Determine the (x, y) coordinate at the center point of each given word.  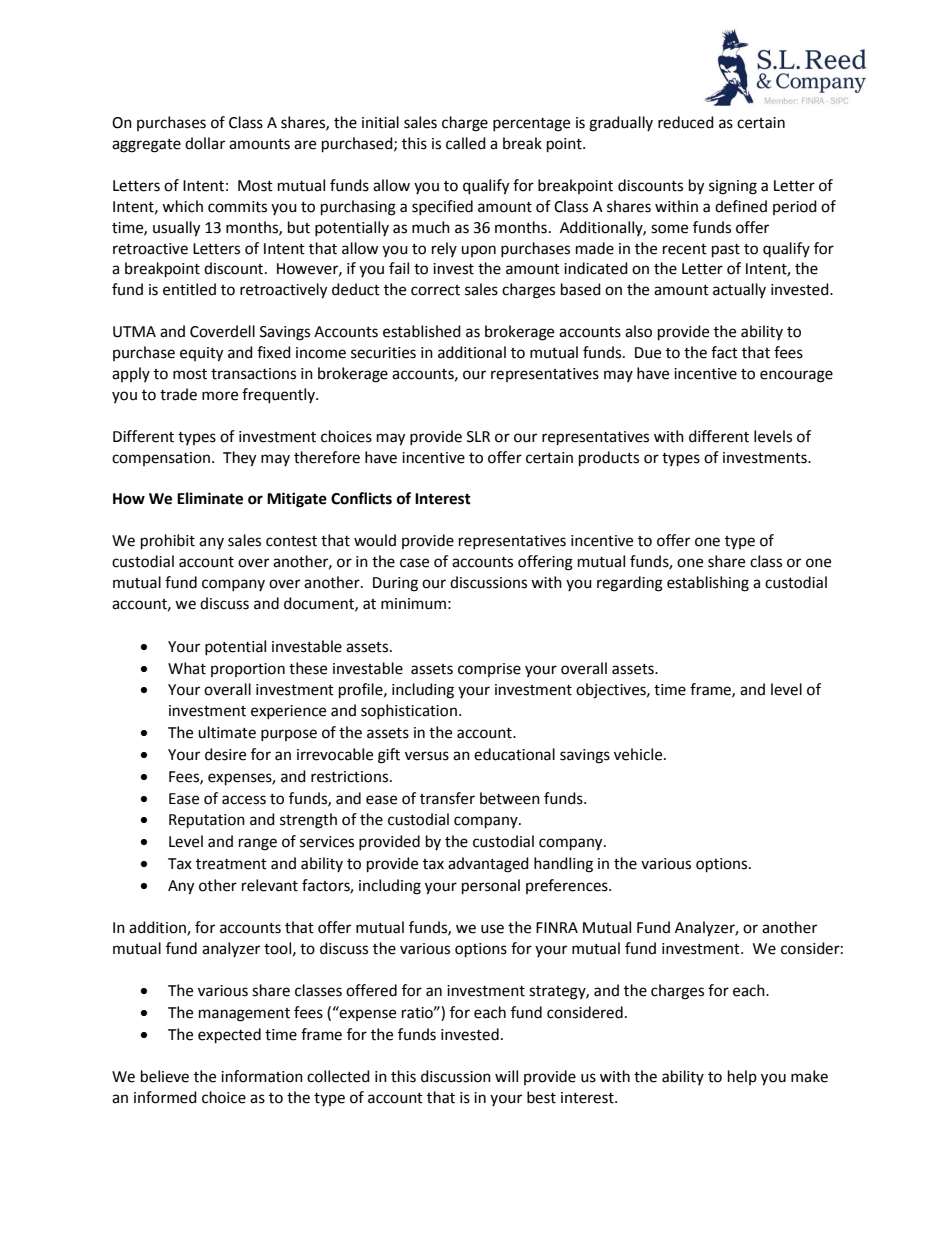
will (506, 1076)
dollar (205, 143)
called (466, 143)
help (742, 1077)
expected (229, 1036)
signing (733, 187)
